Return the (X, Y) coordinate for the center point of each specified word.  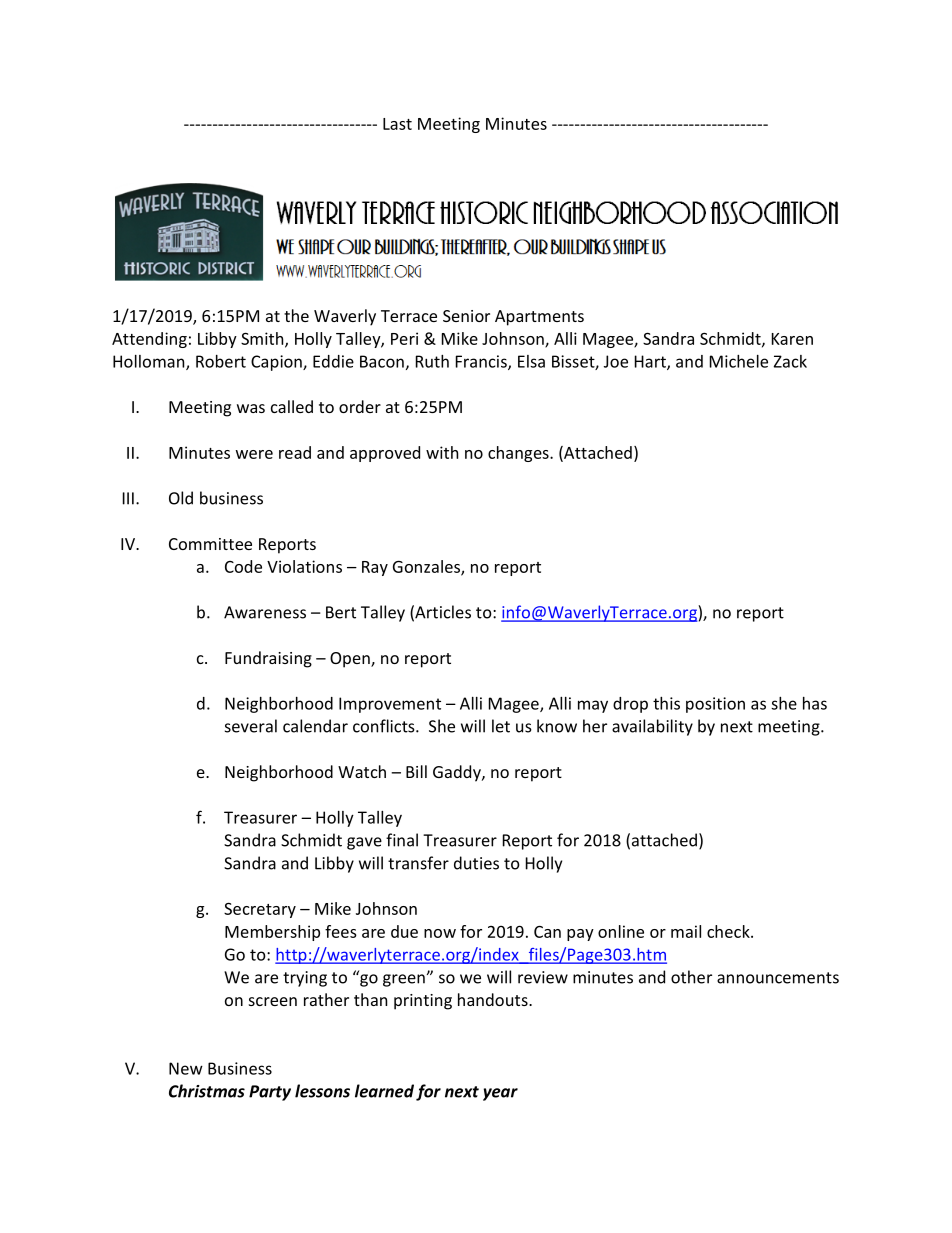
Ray (375, 568)
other (691, 977)
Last (397, 124)
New (186, 1068)
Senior (466, 316)
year (500, 1094)
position (715, 705)
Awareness (265, 612)
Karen (792, 339)
